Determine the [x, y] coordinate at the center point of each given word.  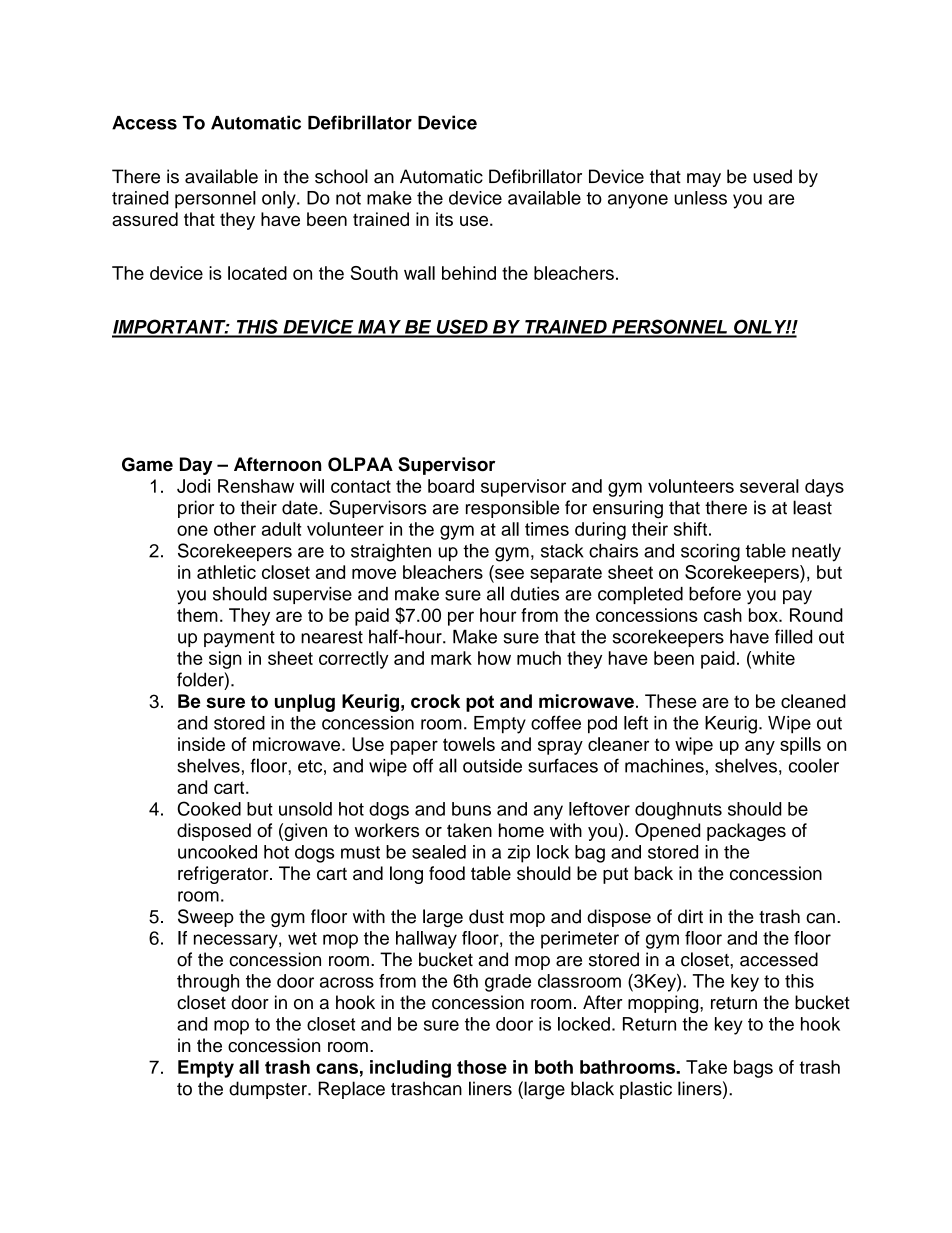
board [451, 486]
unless [700, 198]
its [444, 219]
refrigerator [224, 875]
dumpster [269, 1090]
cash [723, 615]
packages [746, 832]
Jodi [193, 486]
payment [239, 639]
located [257, 273]
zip [518, 854]
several [769, 486]
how [494, 658]
